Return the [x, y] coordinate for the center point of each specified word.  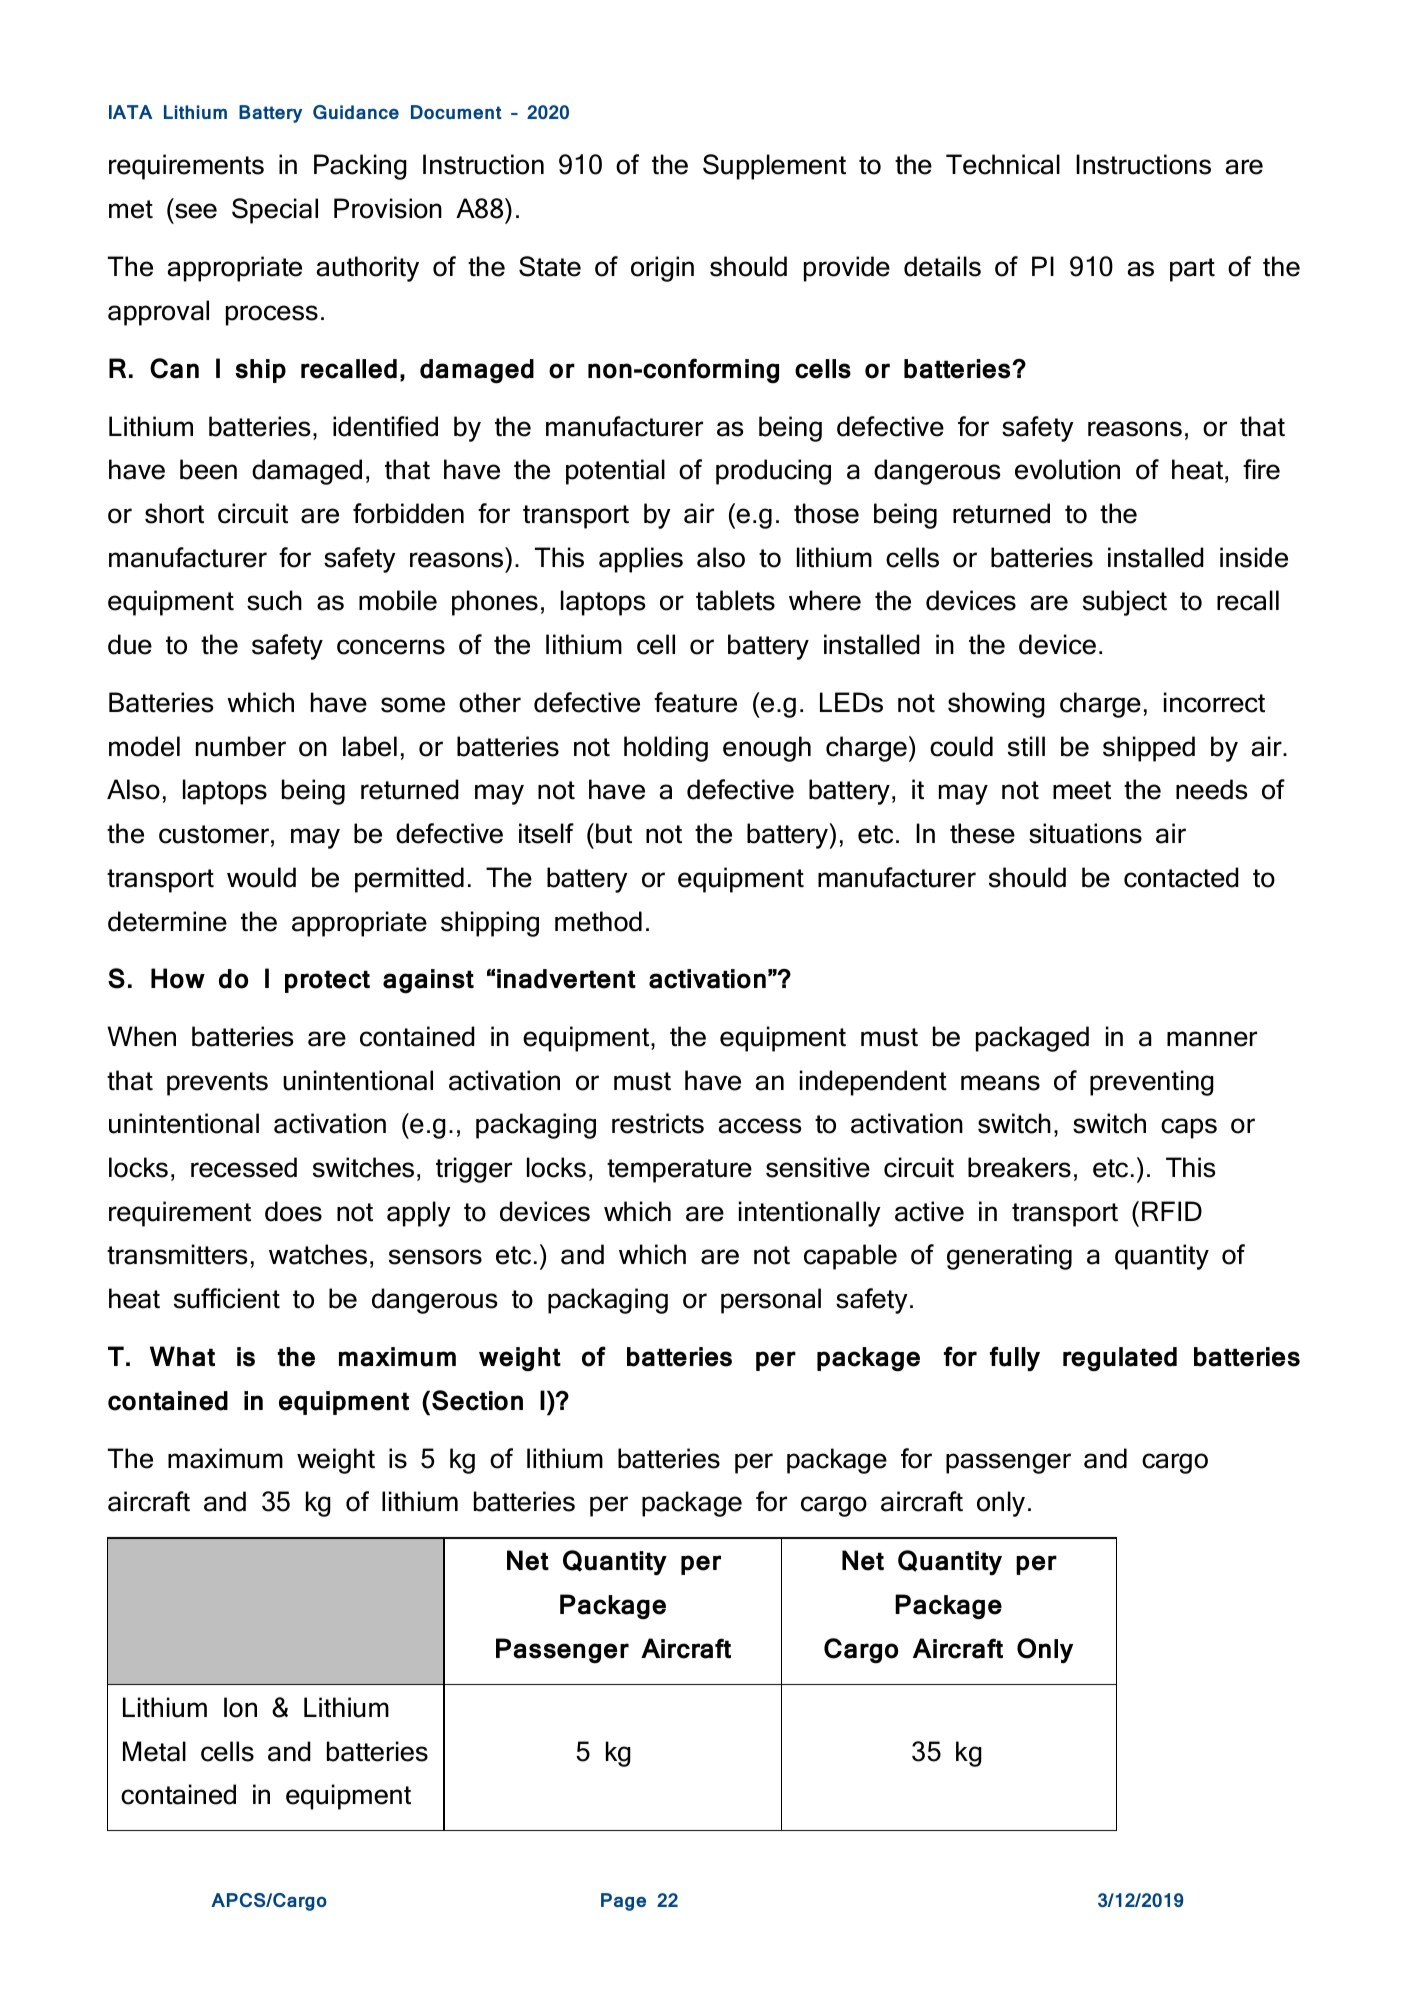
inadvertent [566, 979]
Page [623, 1902]
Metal [154, 1751]
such [274, 600]
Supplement [774, 167]
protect [327, 981]
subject [1125, 603]
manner [1212, 1039]
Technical [1003, 164]
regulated [1120, 1359]
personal [771, 1301]
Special [275, 211]
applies [641, 560]
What [182, 1356]
